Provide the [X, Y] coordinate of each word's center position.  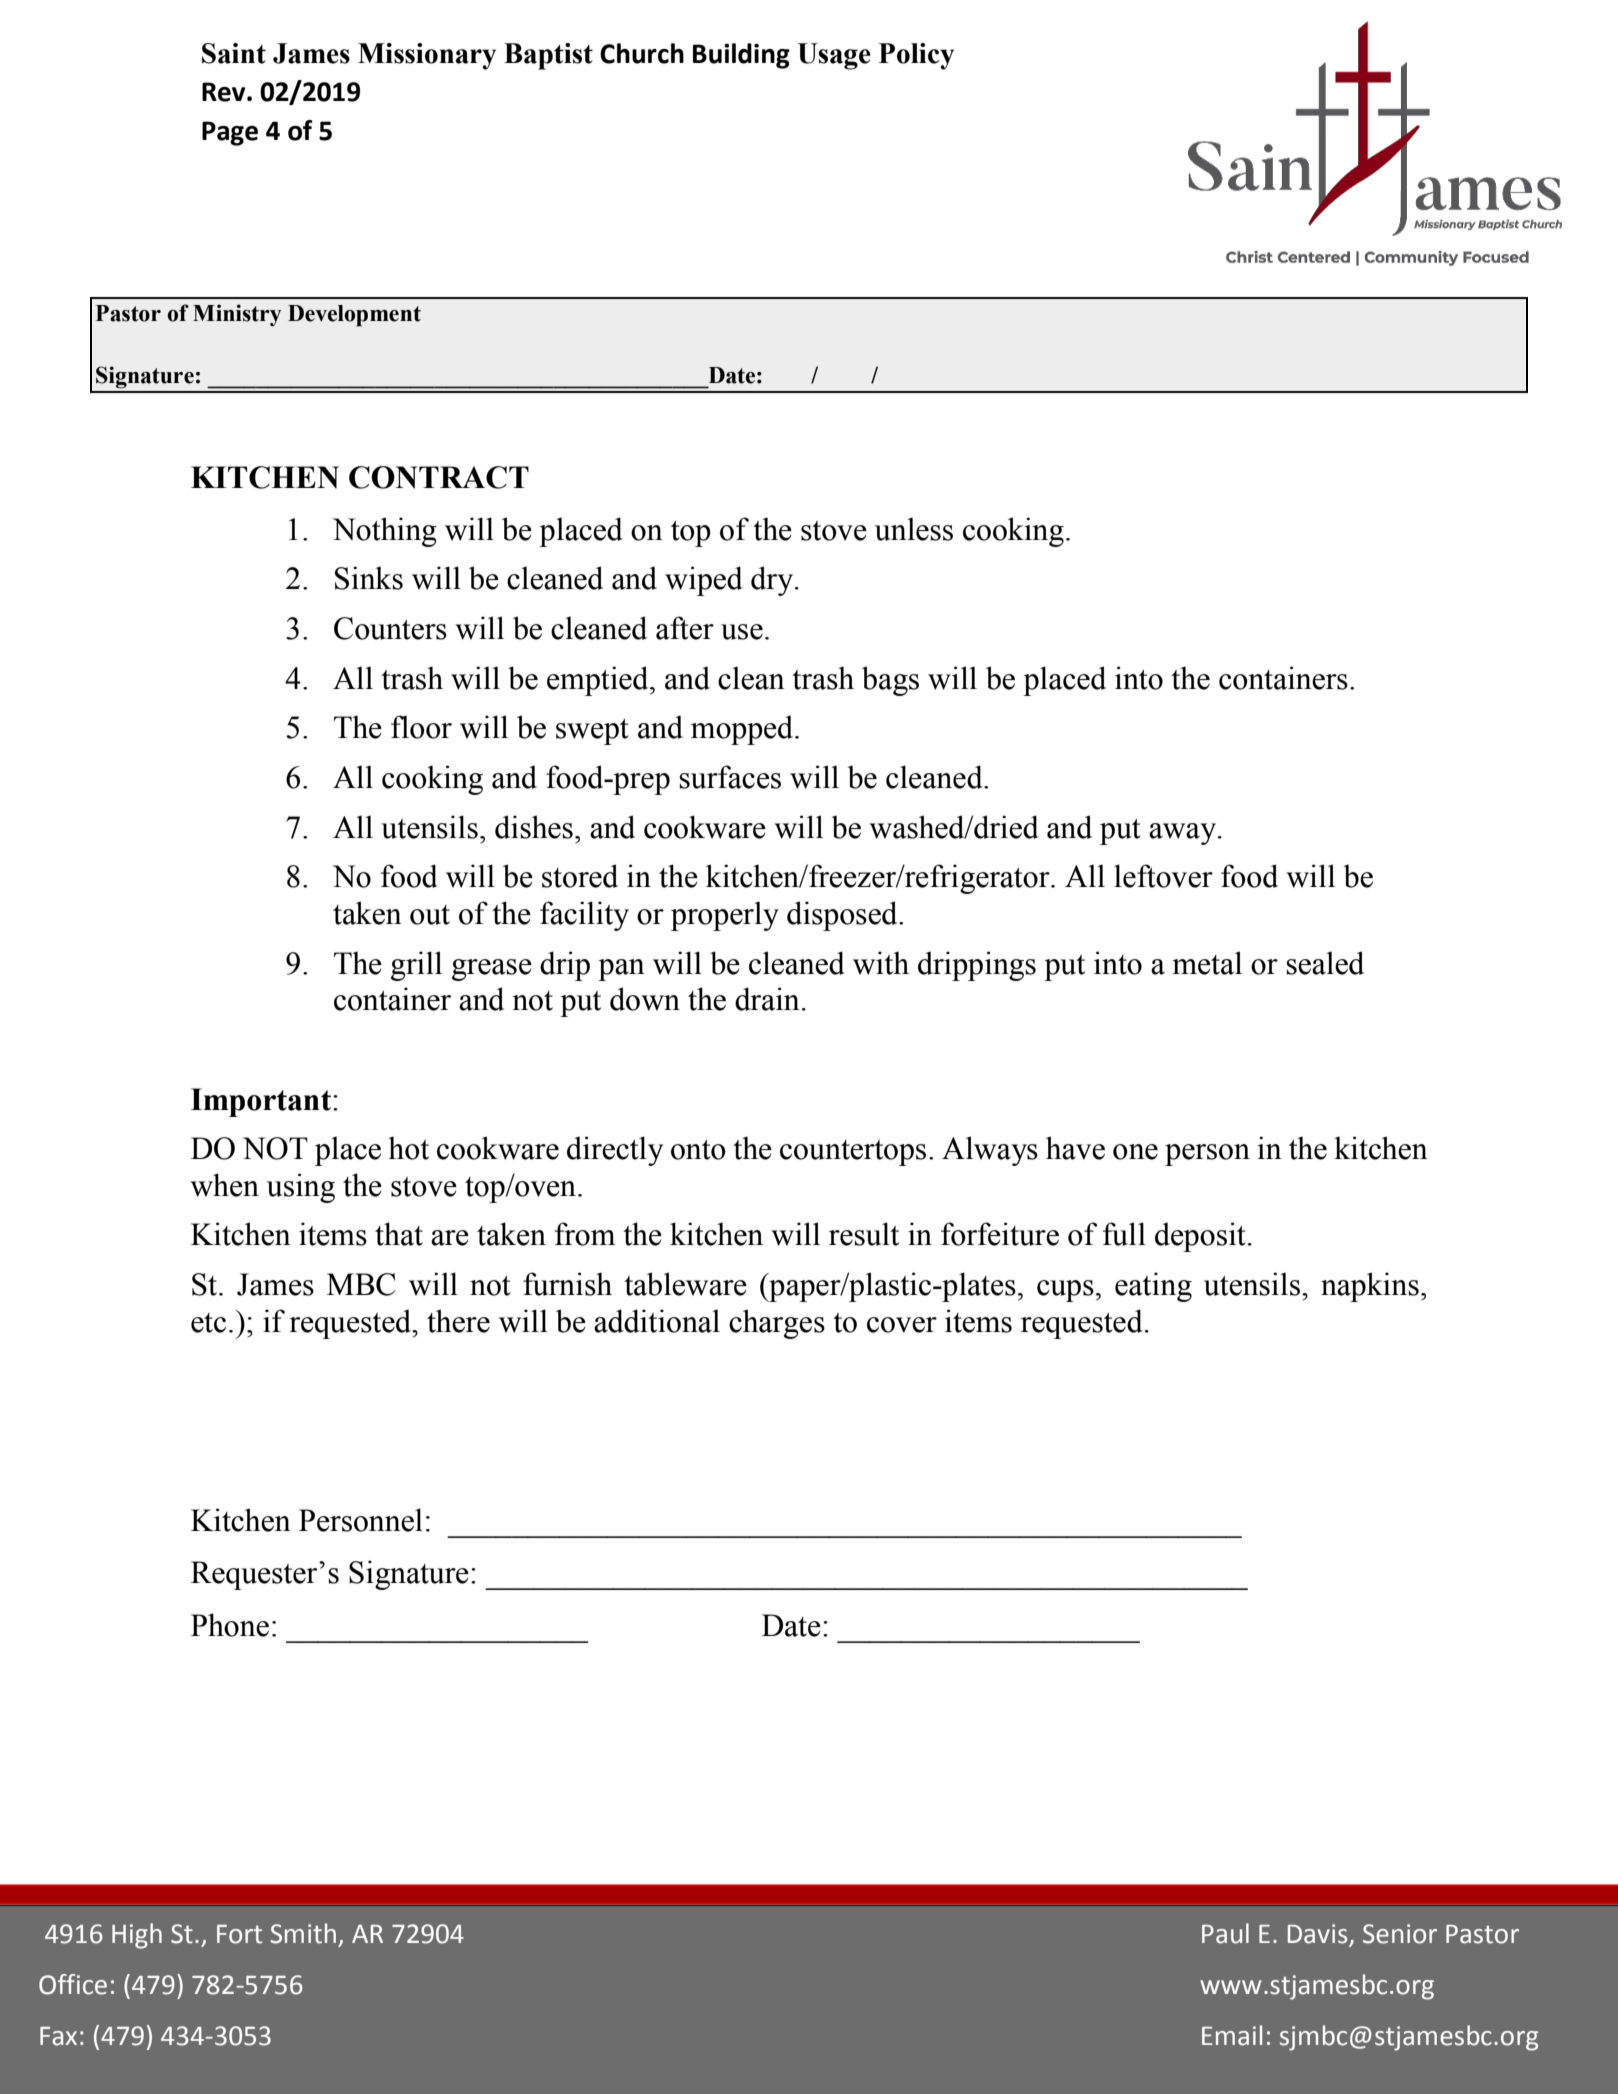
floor [421, 727]
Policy [916, 56]
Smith [303, 1933]
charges [777, 1324]
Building [741, 56]
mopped [743, 730]
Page [230, 133]
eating [1153, 1287]
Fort [239, 1934]
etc [208, 1323]
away [1184, 834]
